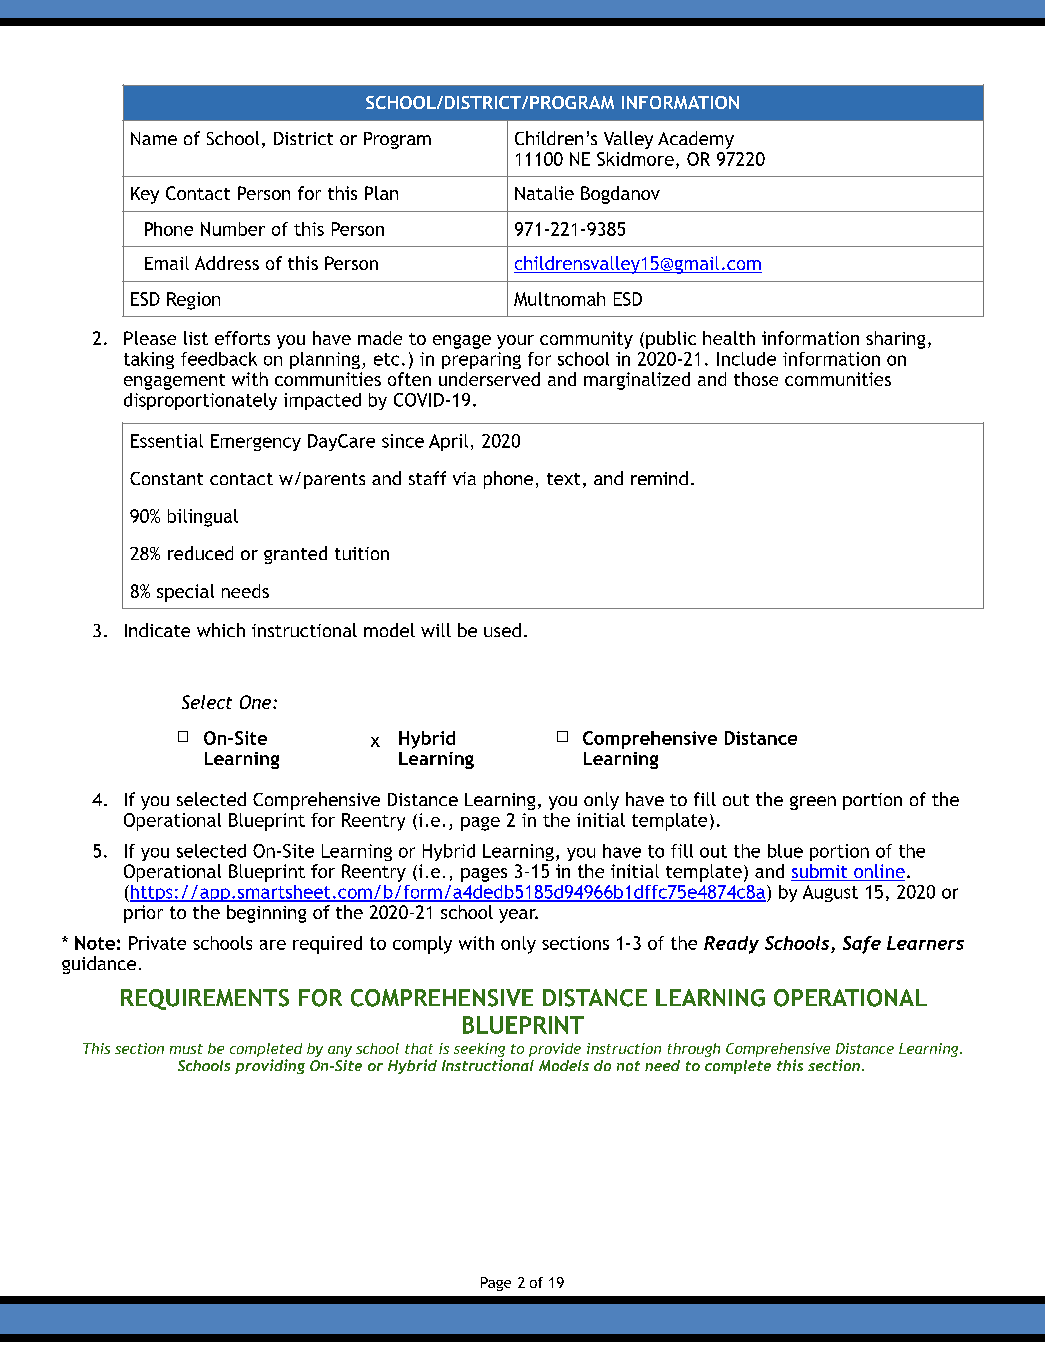 This screenshot has height=1353, width=1045. What do you see at coordinates (756, 379) in the screenshot?
I see `those` at bounding box center [756, 379].
